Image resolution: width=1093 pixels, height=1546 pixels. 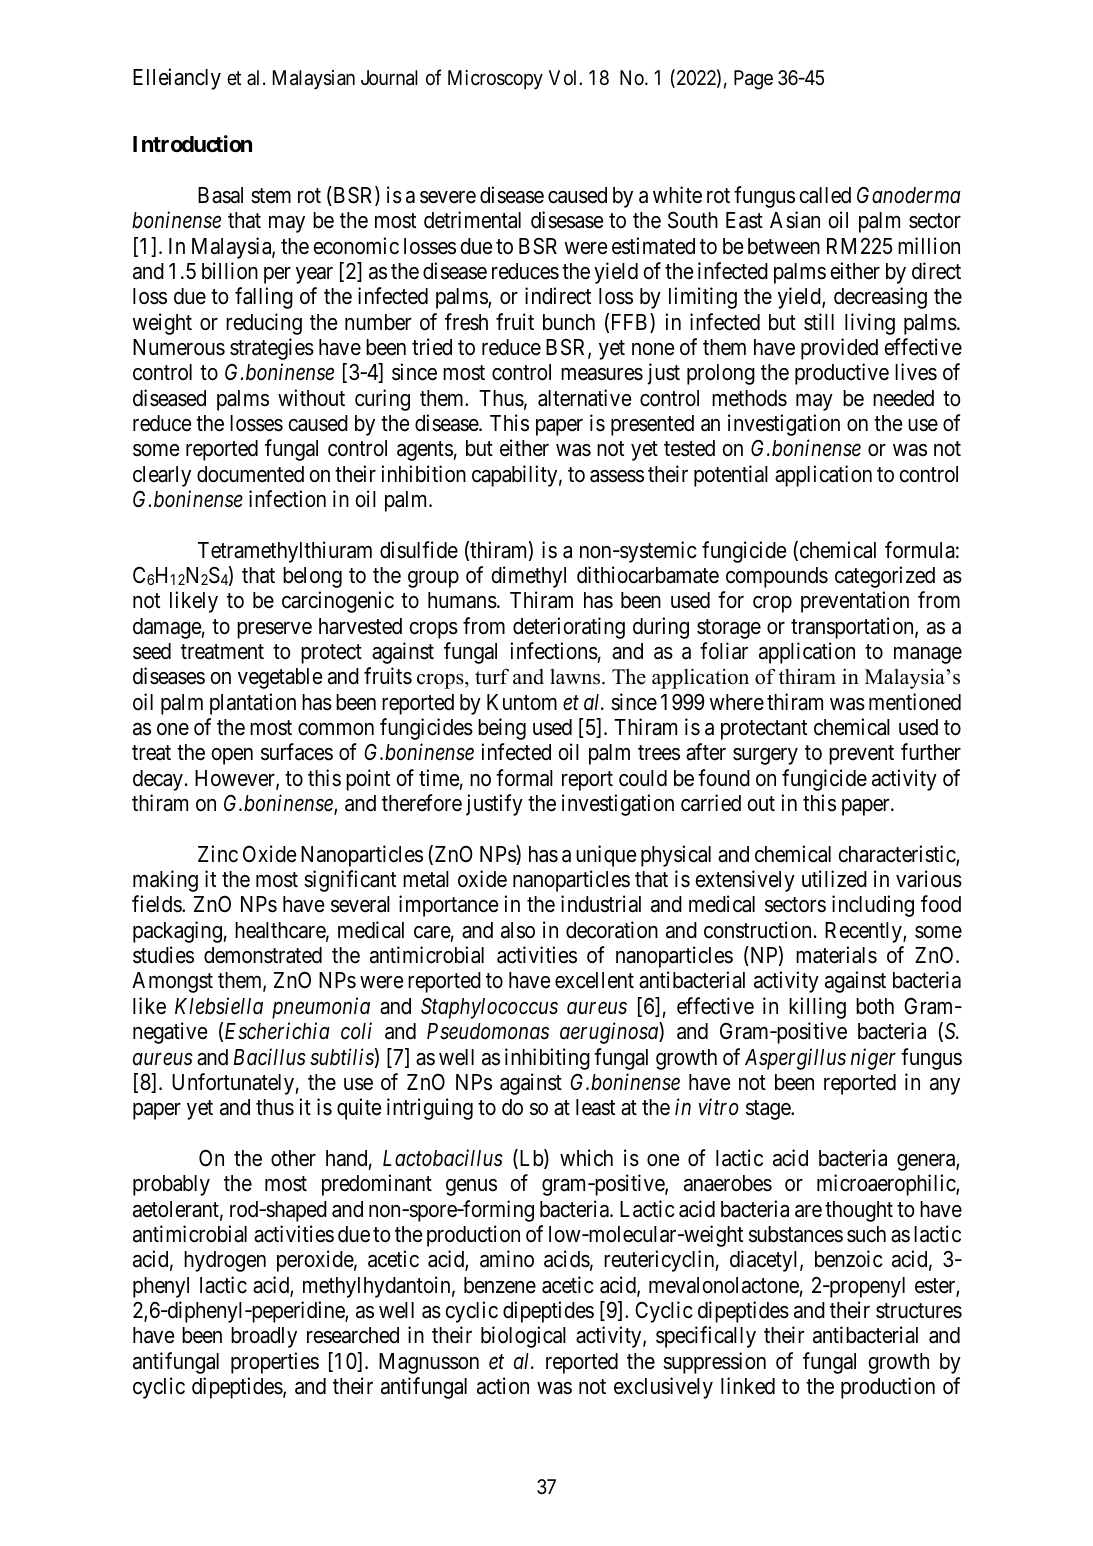 What do you see at coordinates (885, 577) in the screenshot?
I see `categorized` at bounding box center [885, 577].
